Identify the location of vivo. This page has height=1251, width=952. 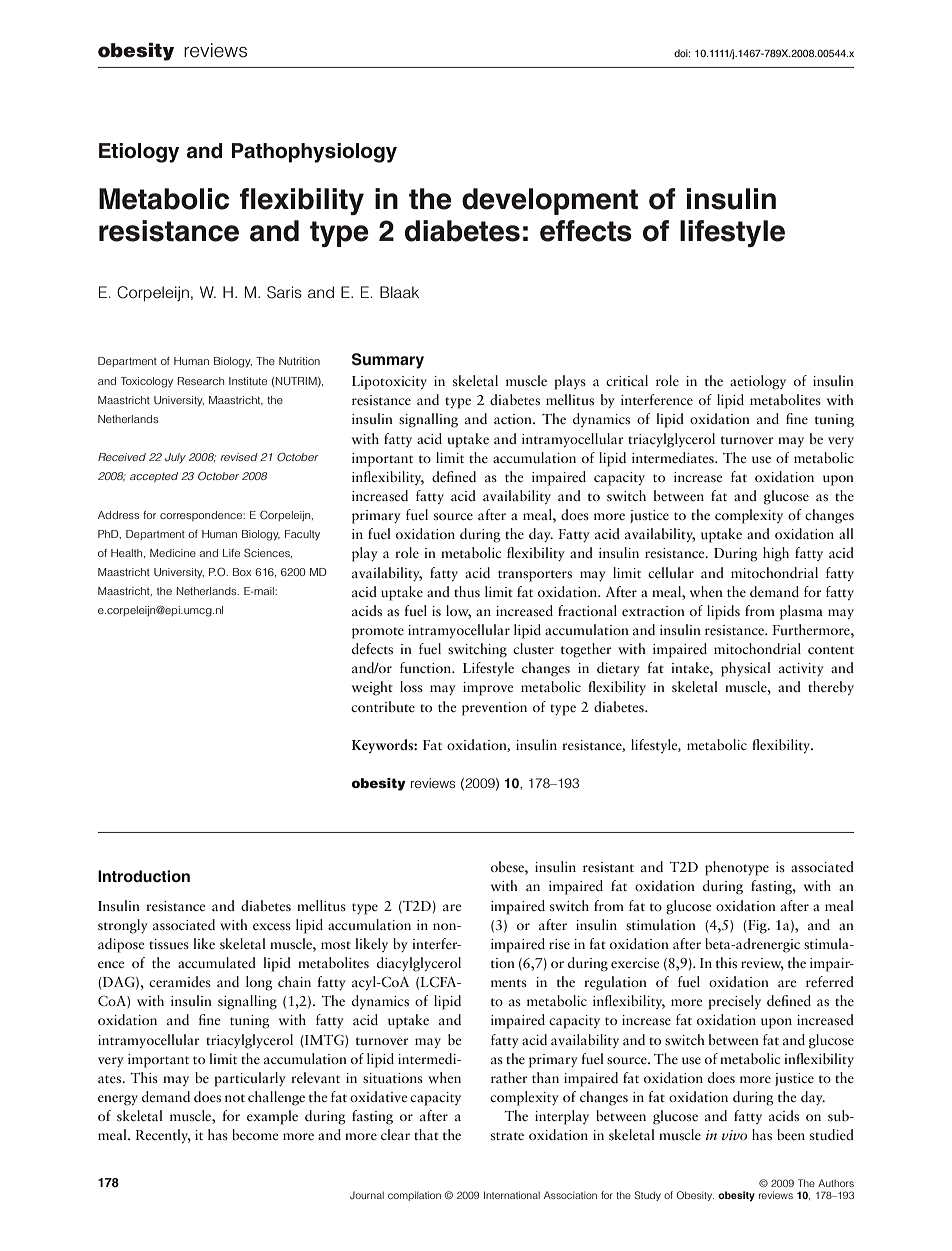
(734, 1135).
